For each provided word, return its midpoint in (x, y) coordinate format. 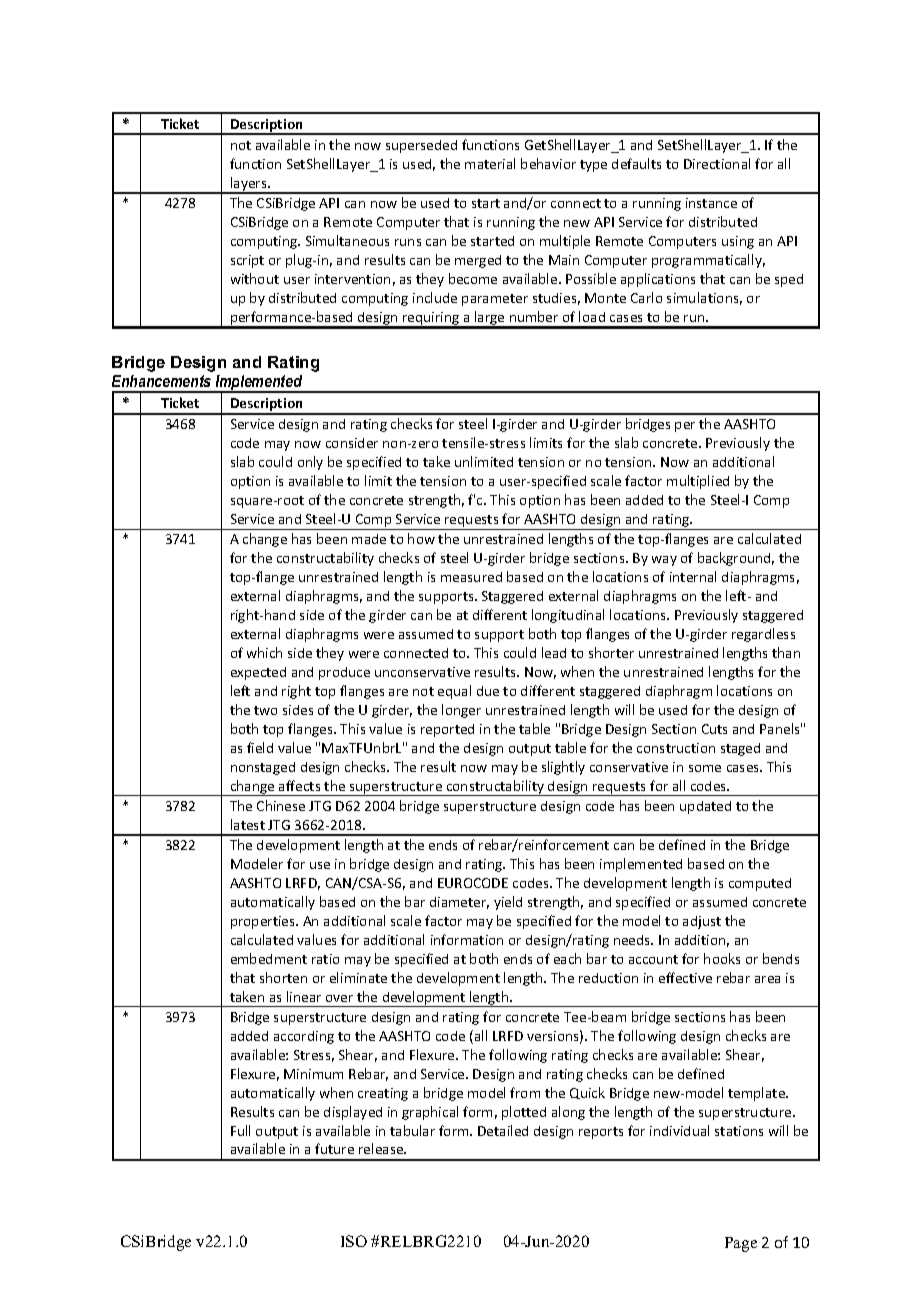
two (265, 710)
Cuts (714, 729)
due (488, 691)
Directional (717, 163)
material (490, 163)
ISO (354, 1241)
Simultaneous (347, 240)
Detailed (503, 1130)
